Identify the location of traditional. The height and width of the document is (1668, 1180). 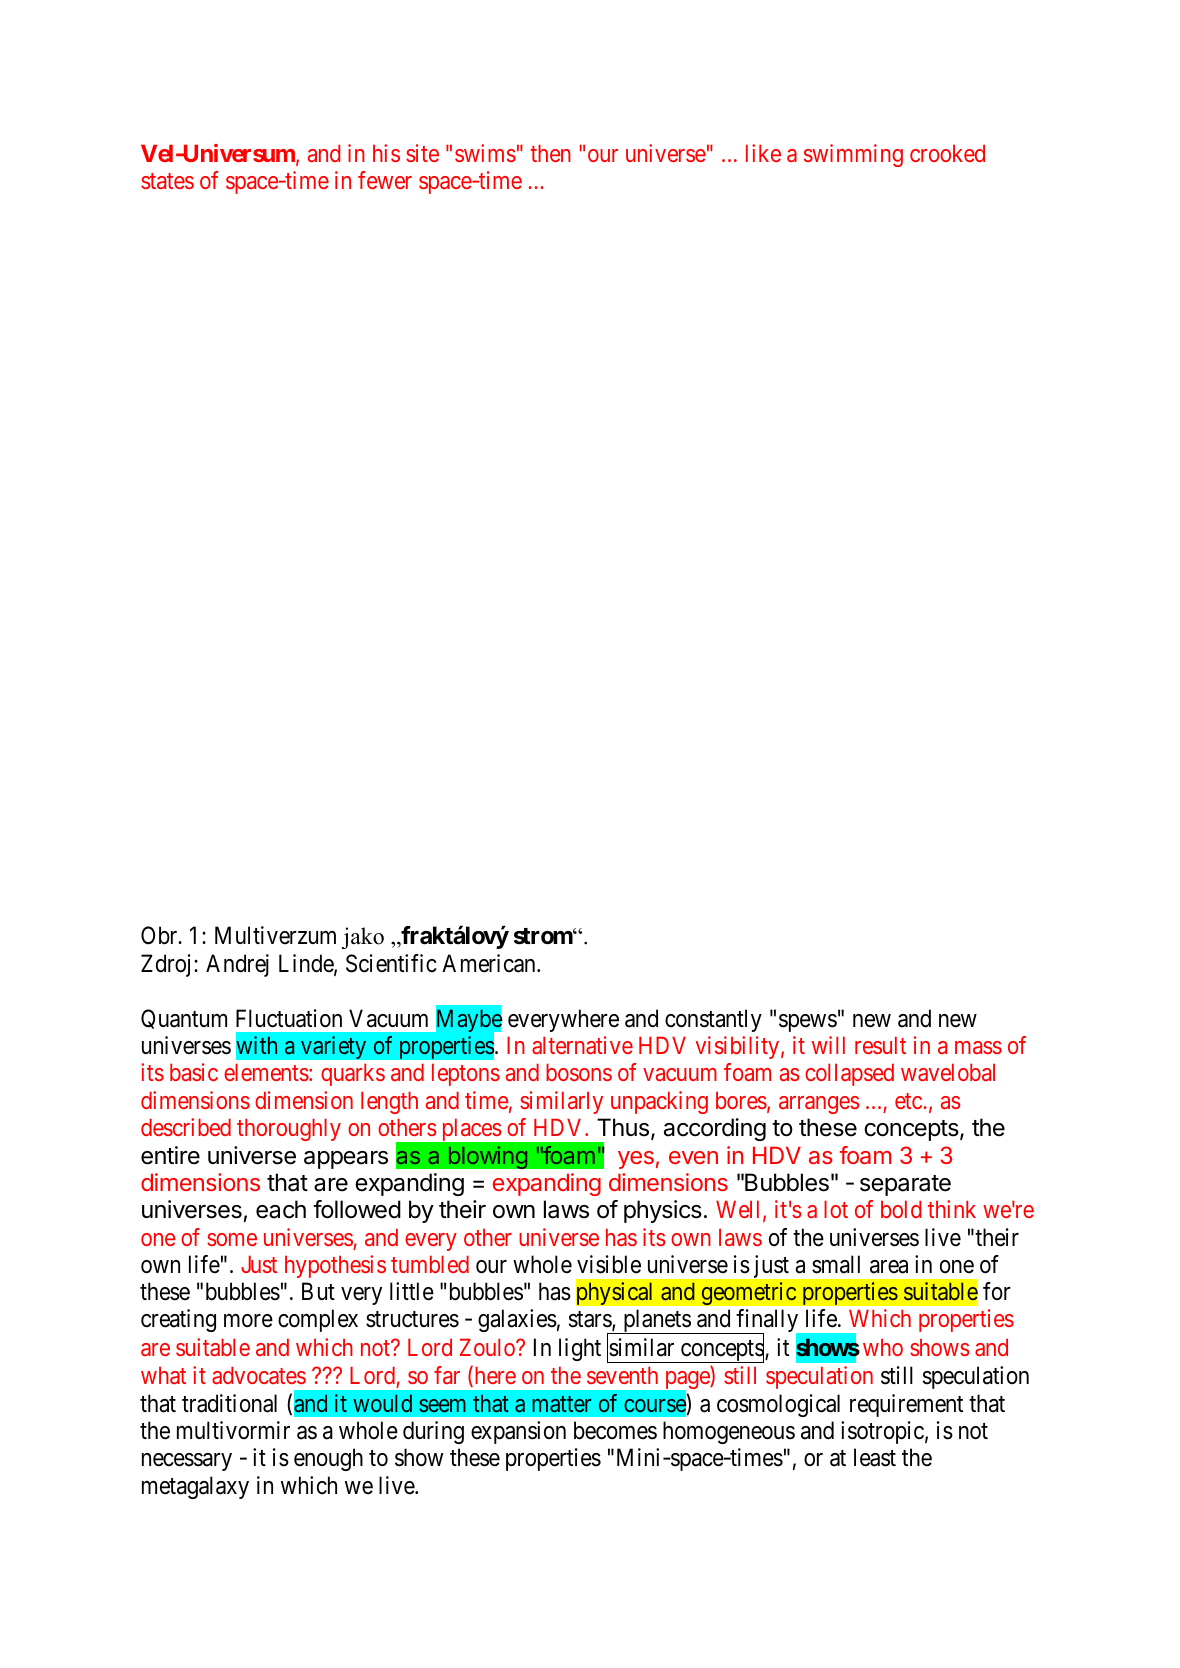
(229, 1403).
